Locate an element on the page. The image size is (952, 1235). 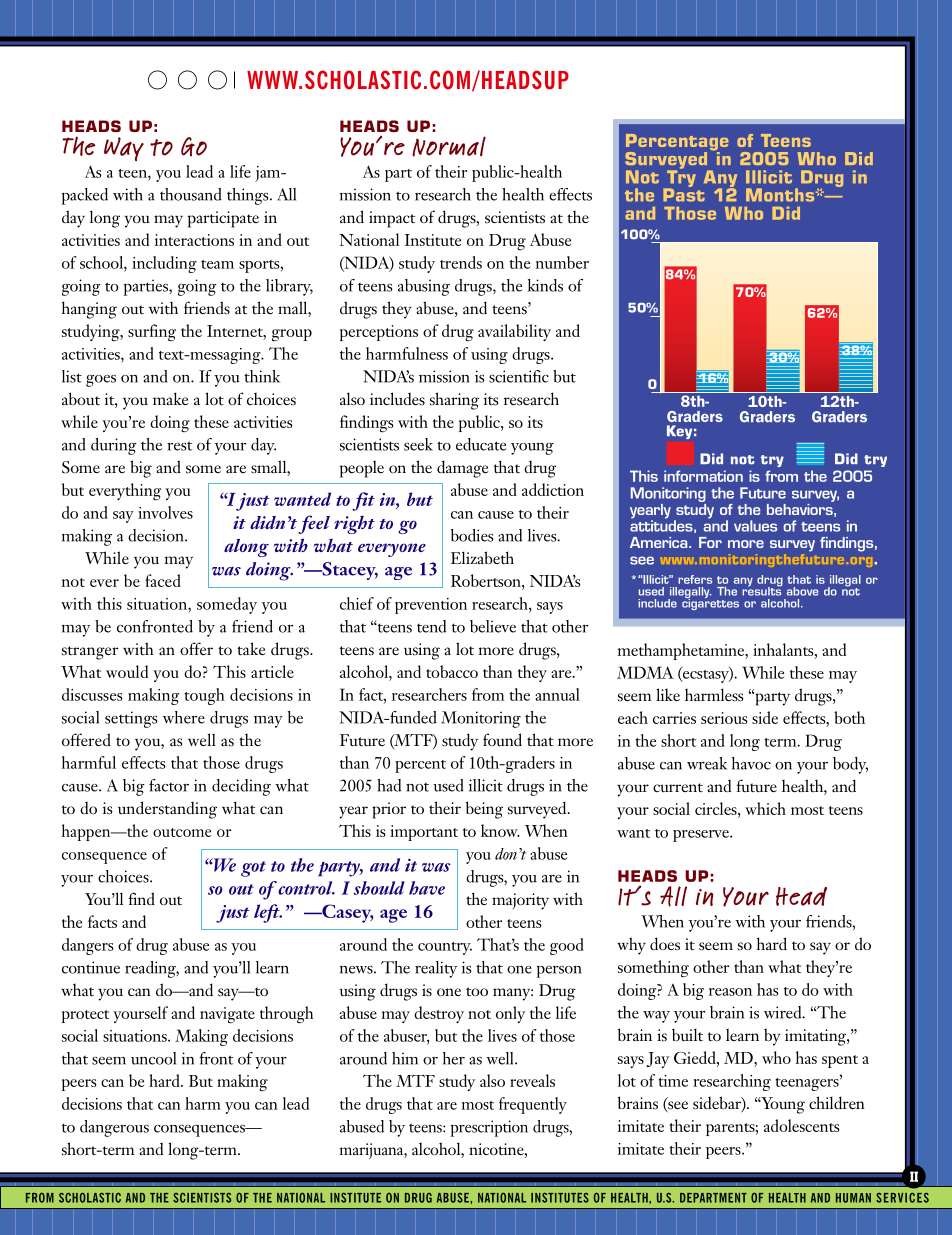
both is located at coordinates (849, 717).
